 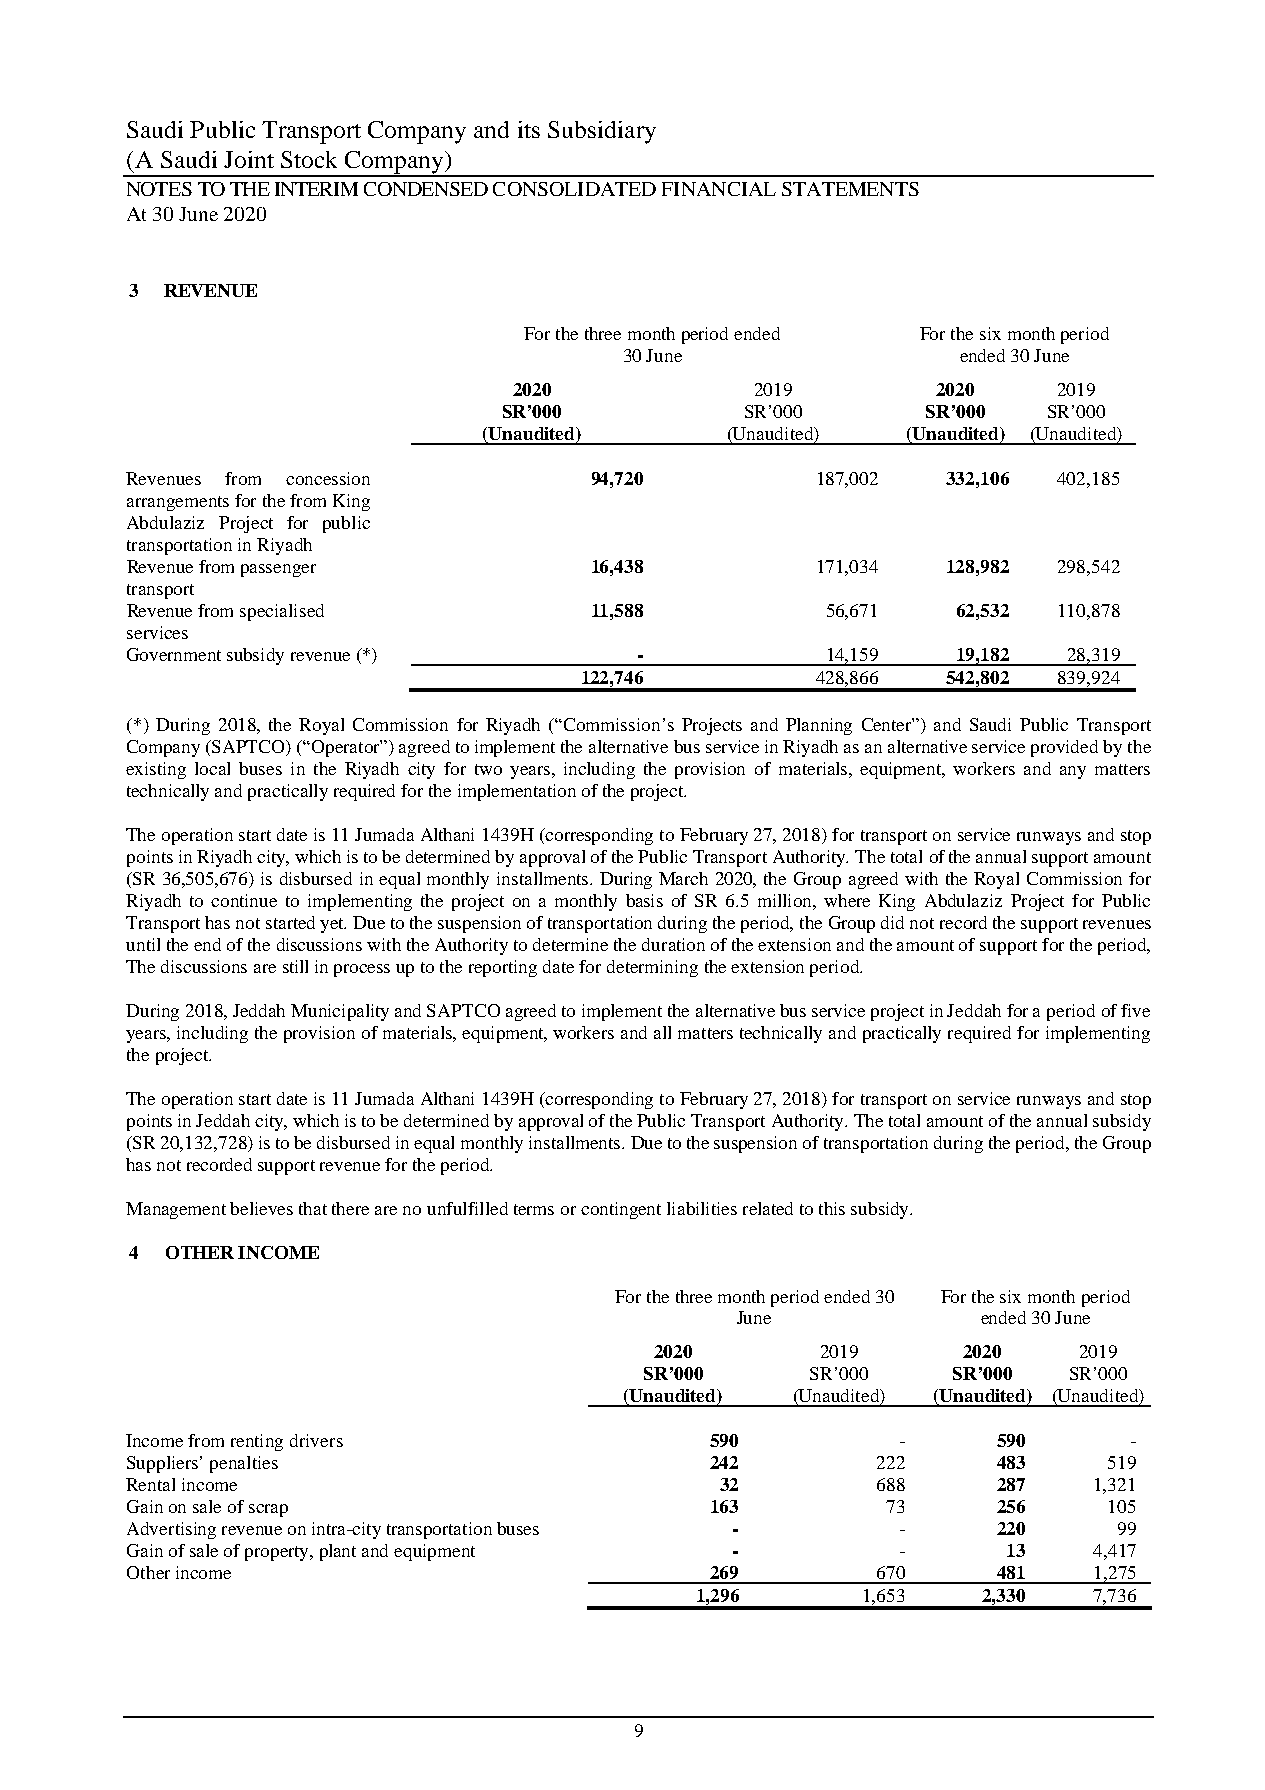 I want to click on Planning, so click(x=819, y=726).
